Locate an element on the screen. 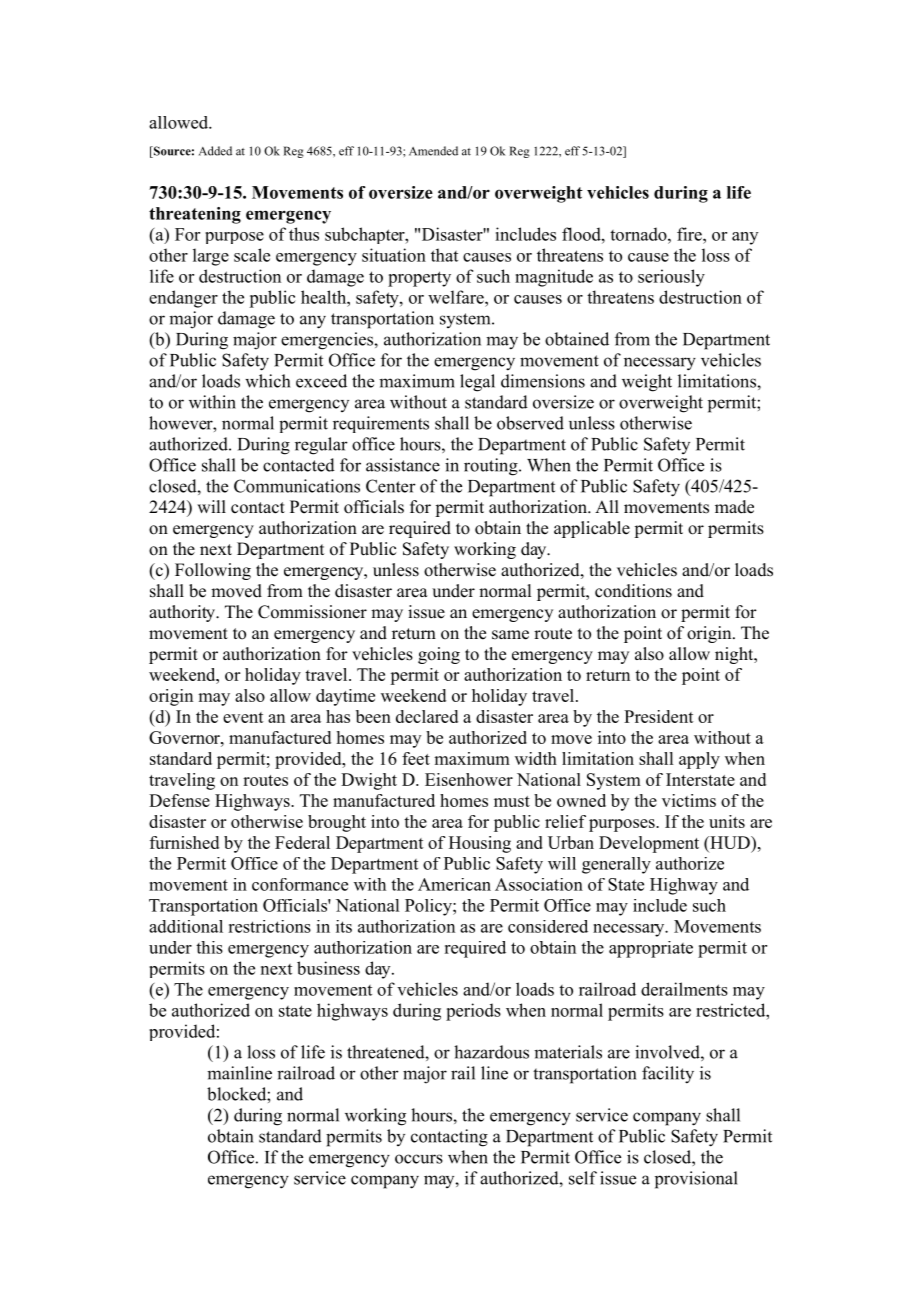 The height and width of the screenshot is (1308, 924). provisional is located at coordinates (696, 1180).
